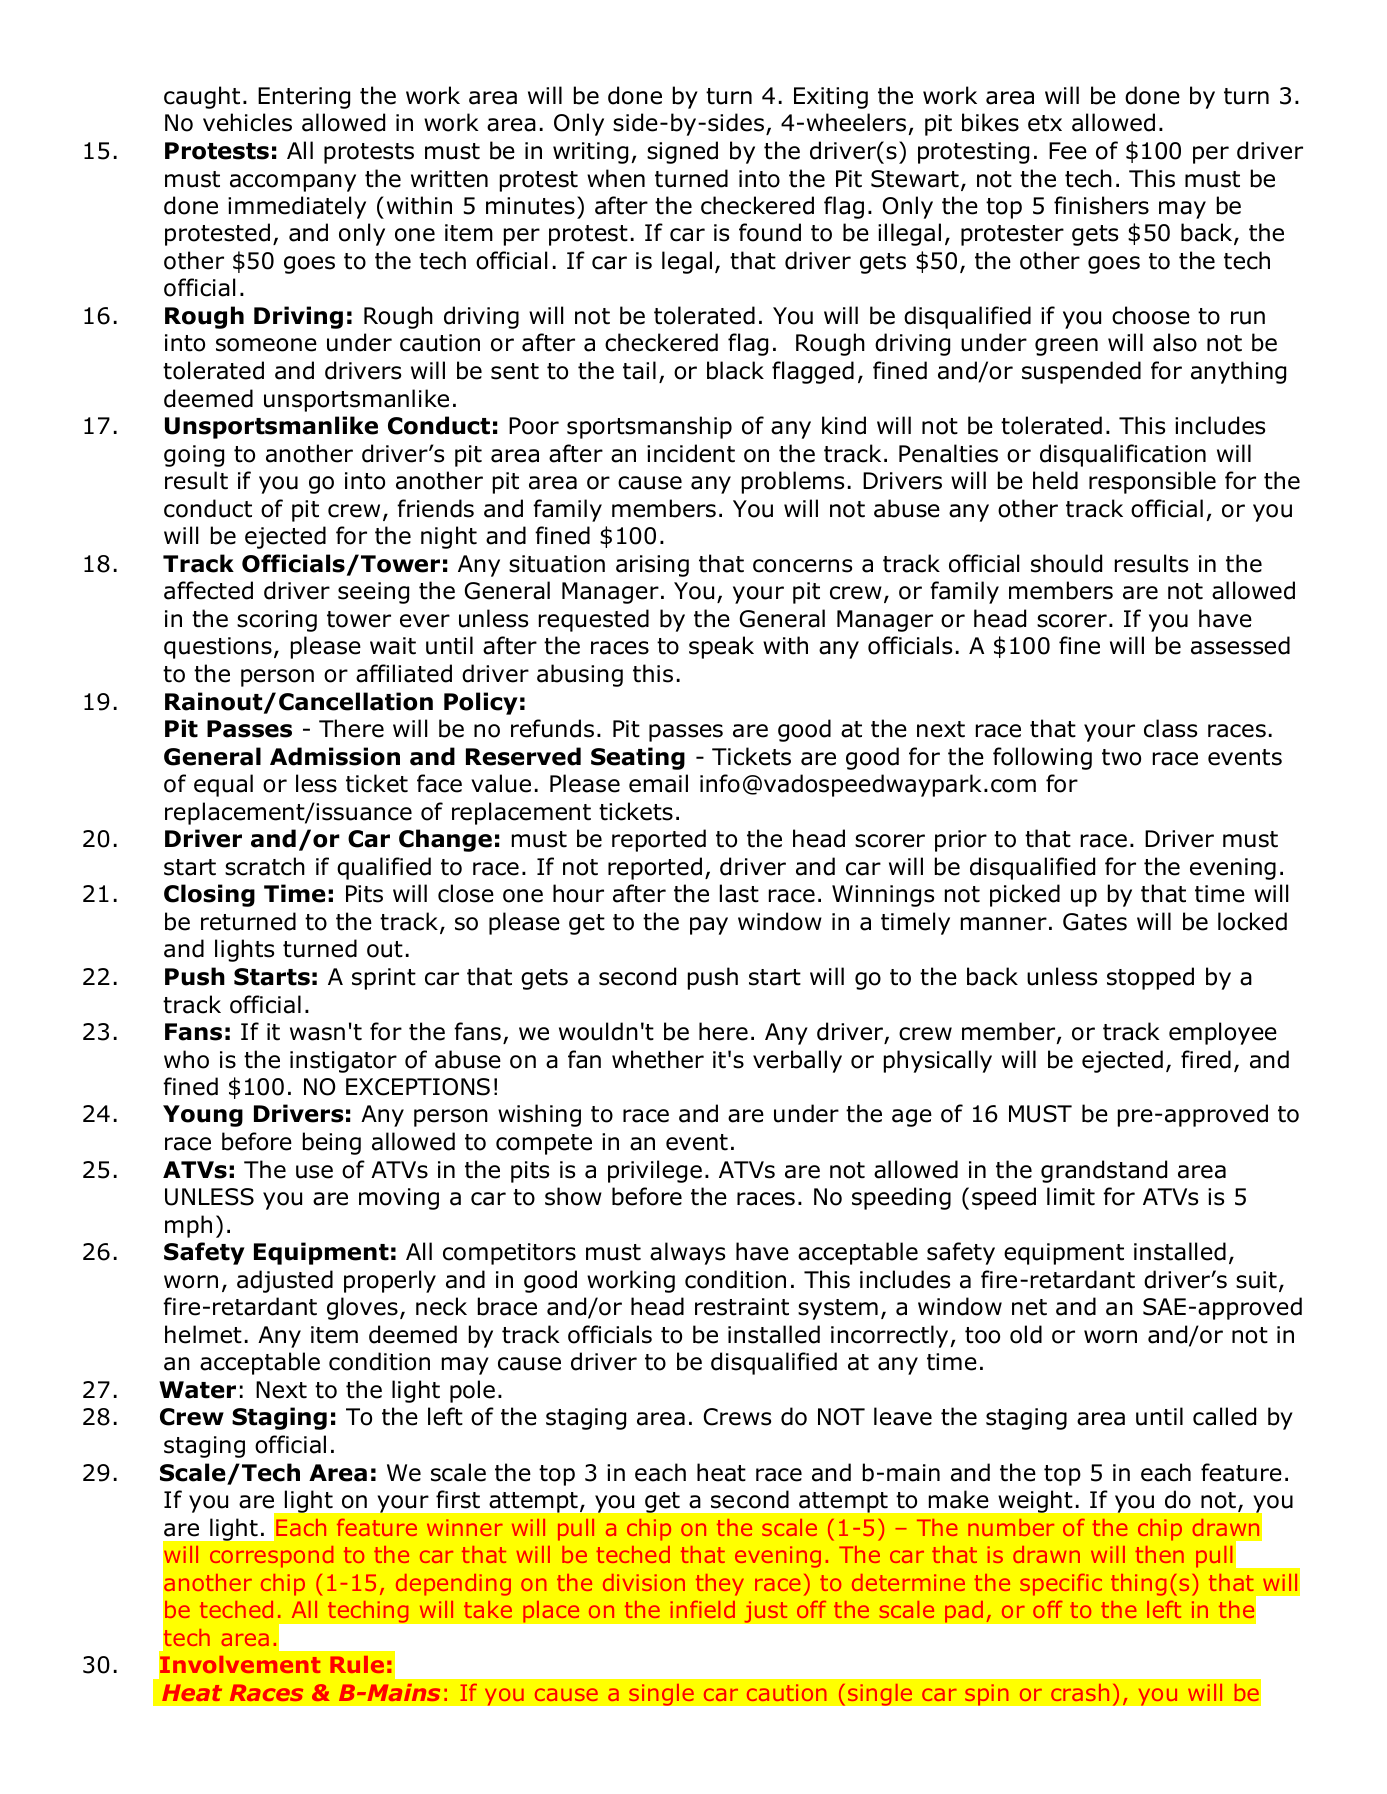  What do you see at coordinates (373, 593) in the screenshot?
I see `seeing` at bounding box center [373, 593].
